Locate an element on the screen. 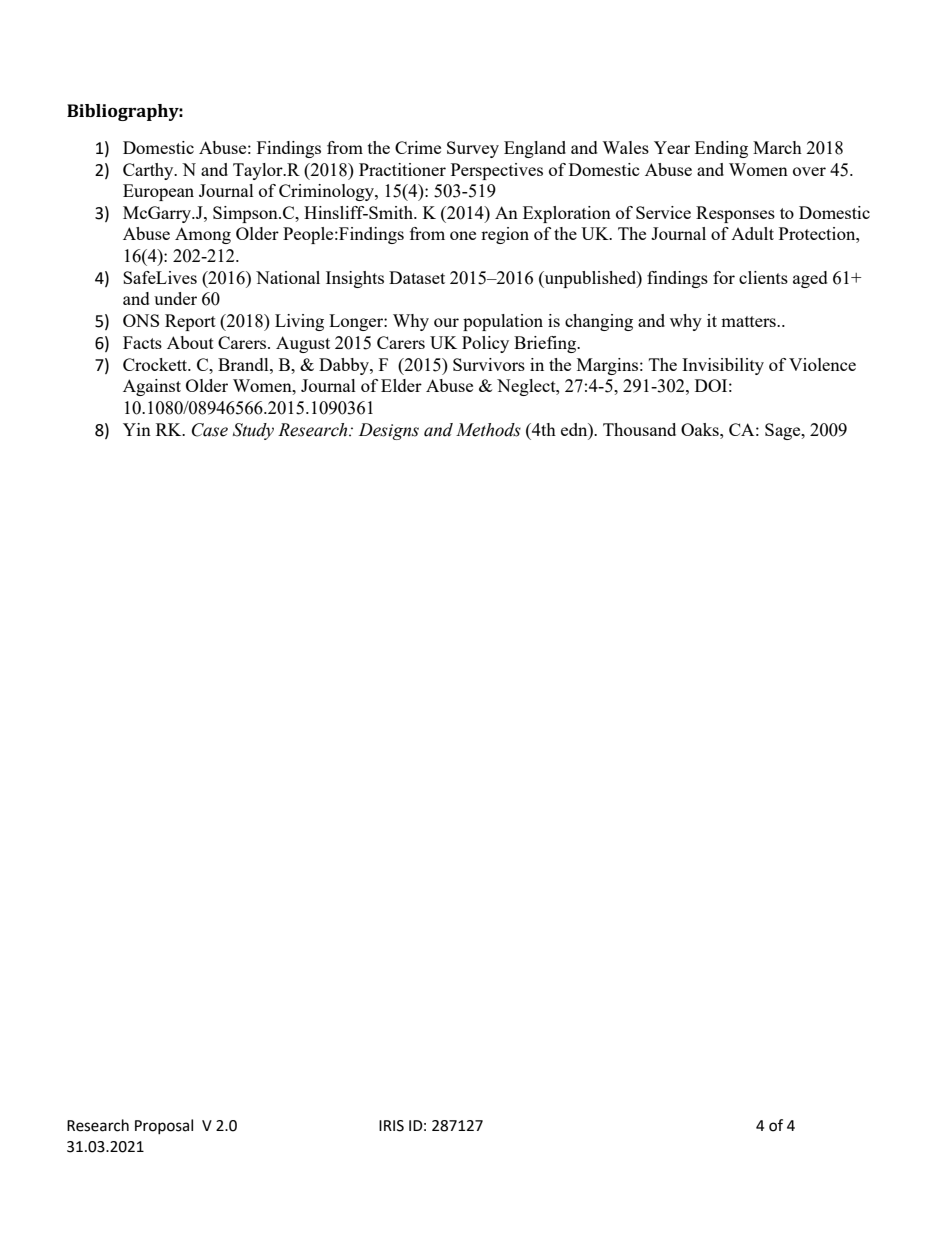 This screenshot has height=1233, width=952. Perspectives is located at coordinates (497, 171).
